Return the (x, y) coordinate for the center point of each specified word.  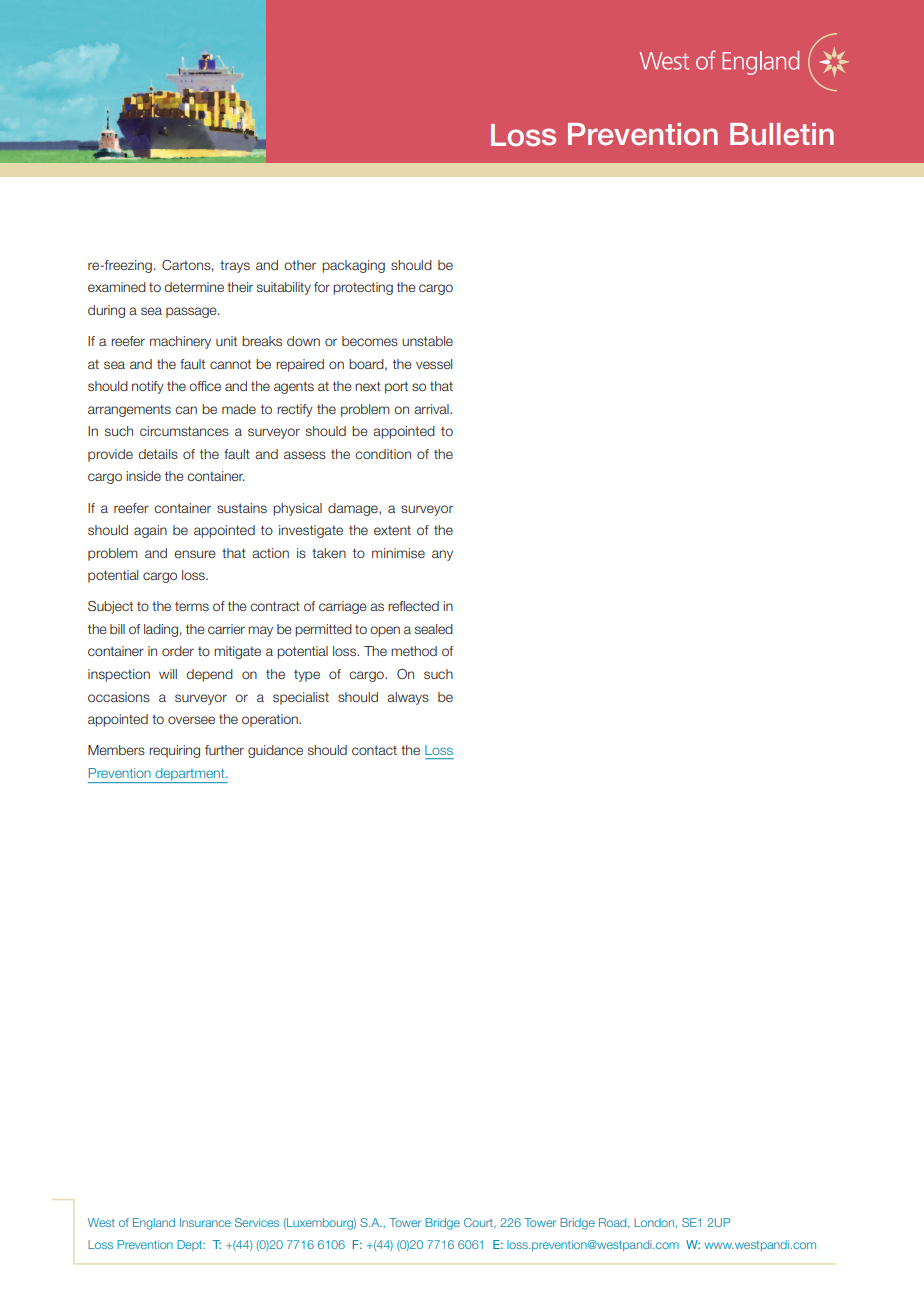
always (408, 698)
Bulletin (782, 134)
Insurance (205, 1222)
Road (614, 1222)
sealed (434, 629)
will (168, 674)
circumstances (184, 431)
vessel (434, 364)
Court (479, 1222)
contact (374, 750)
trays (235, 266)
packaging (353, 266)
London (655, 1223)
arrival (432, 409)
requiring (174, 751)
